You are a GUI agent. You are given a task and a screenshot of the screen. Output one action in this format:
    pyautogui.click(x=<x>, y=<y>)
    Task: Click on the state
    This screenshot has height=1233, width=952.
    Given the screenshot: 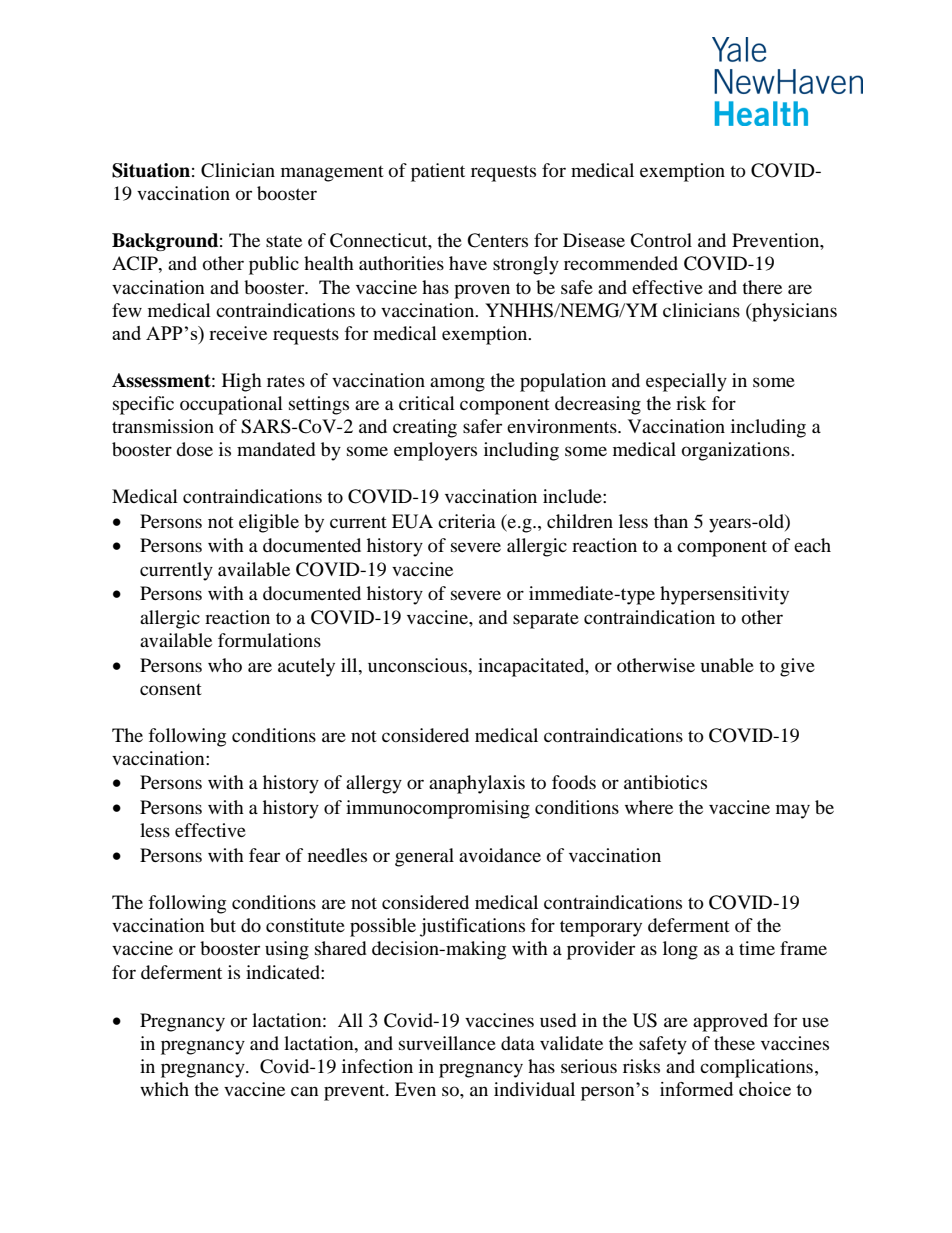 What is the action you would take?
    pyautogui.click(x=284, y=241)
